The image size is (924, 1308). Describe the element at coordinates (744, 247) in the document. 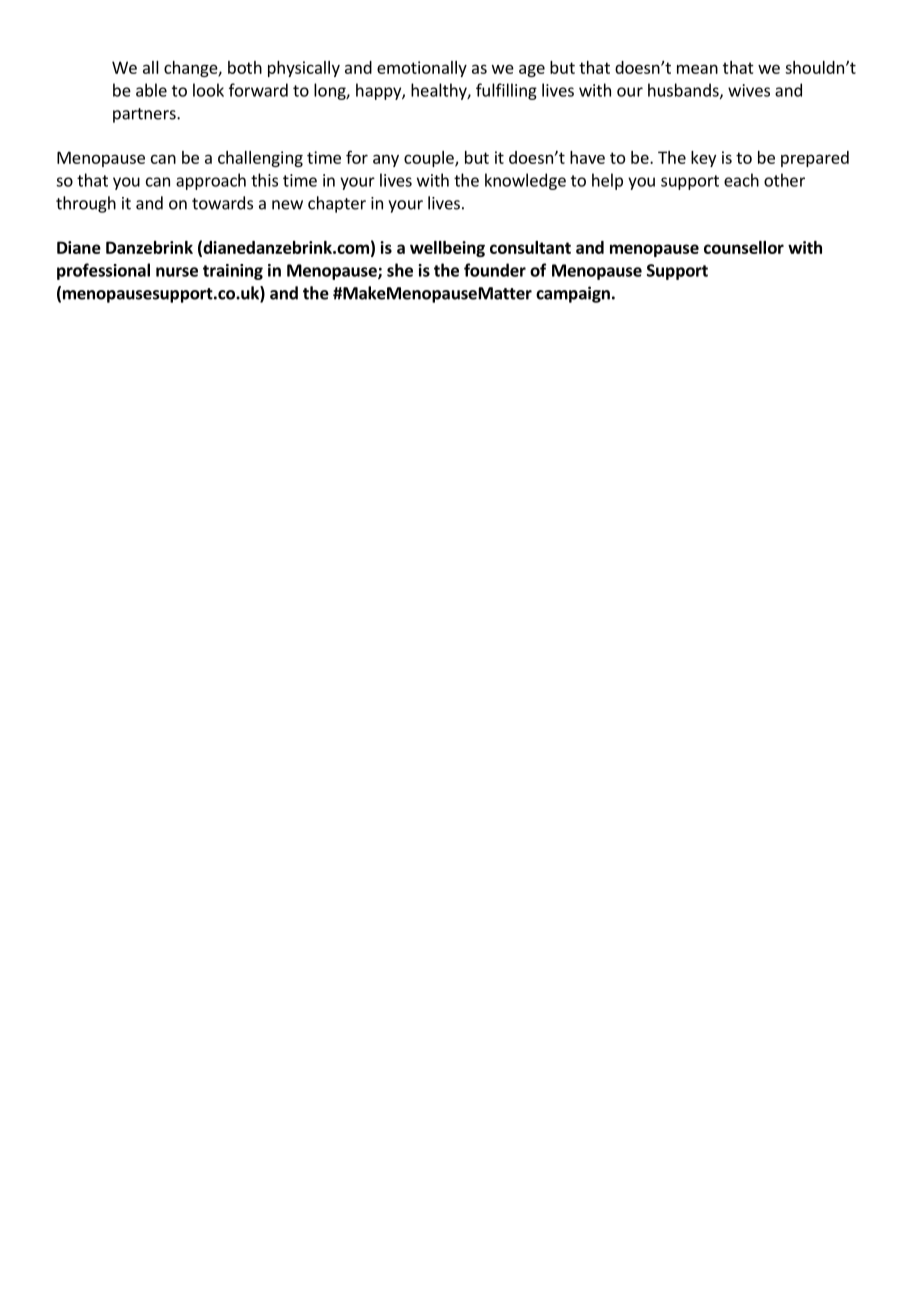

I see `counsellor` at that location.
